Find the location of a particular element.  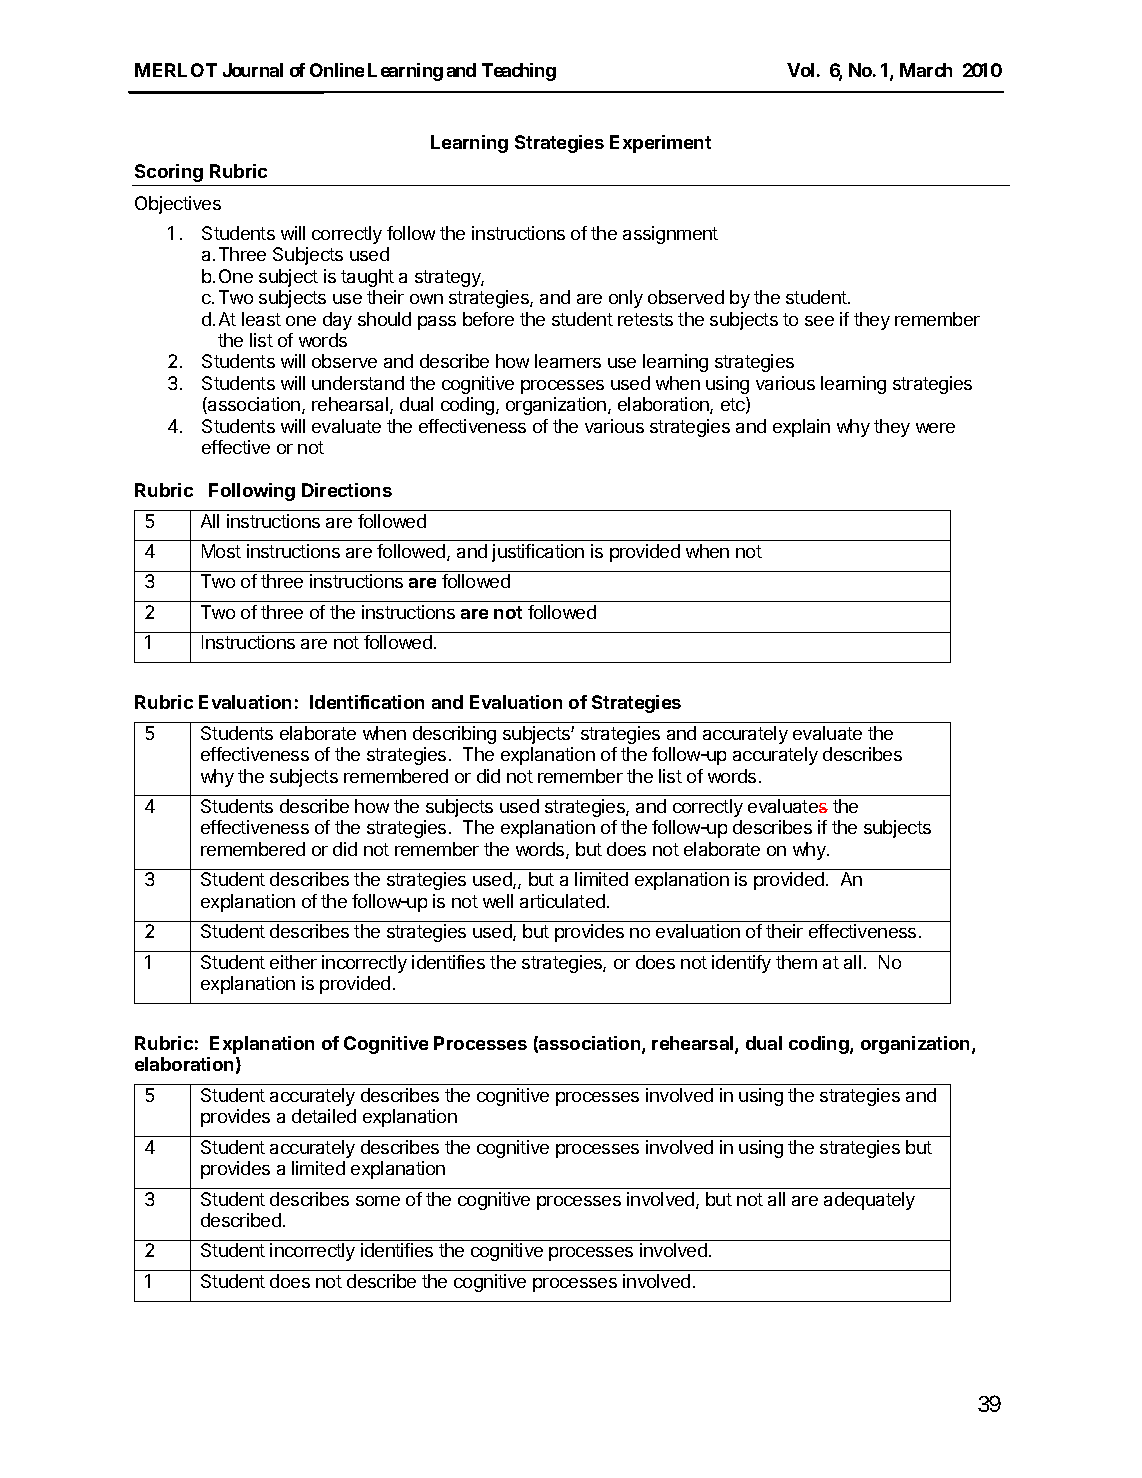

Teaching is located at coordinates (519, 72).
